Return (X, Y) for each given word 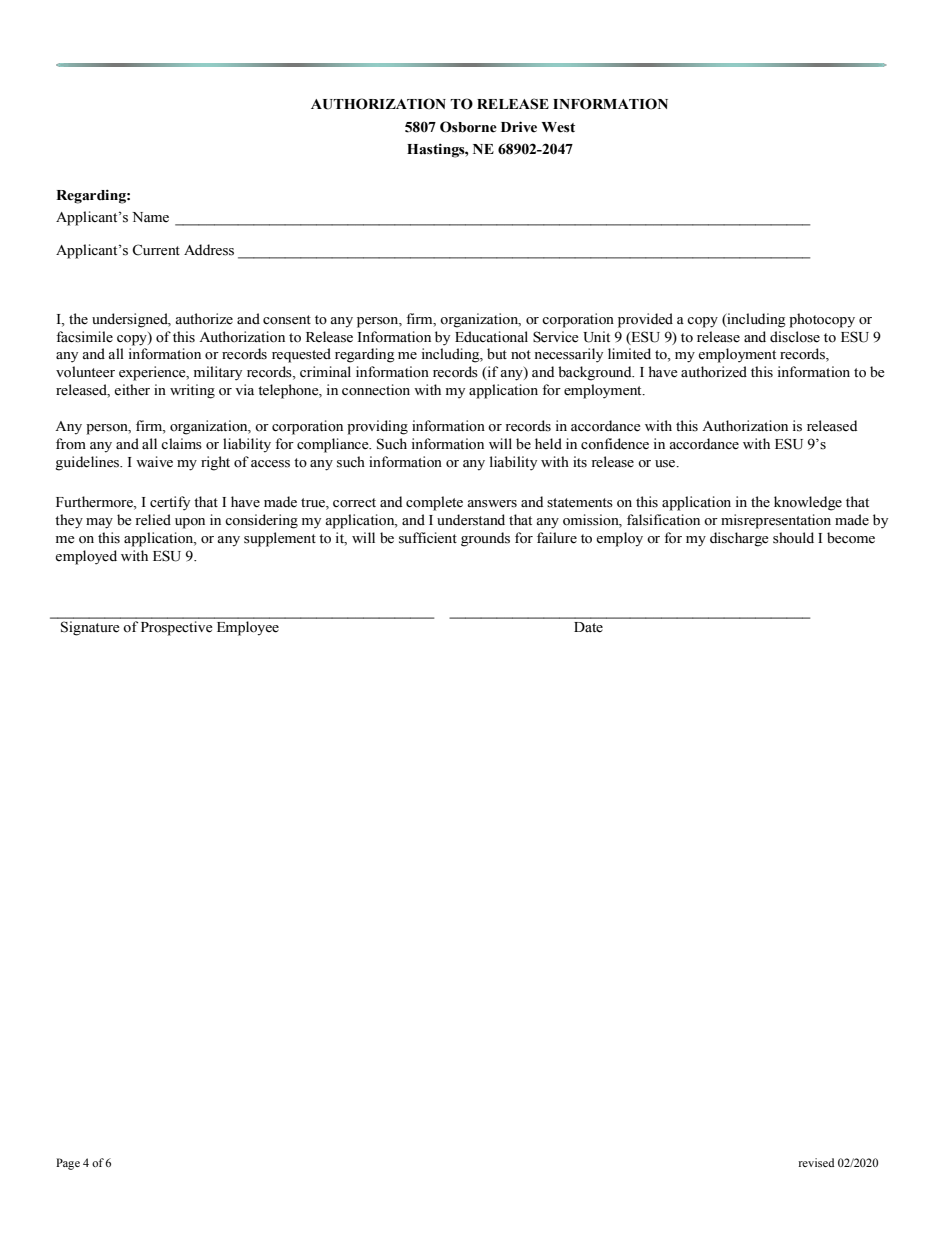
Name (150, 217)
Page (68, 1164)
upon (190, 523)
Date (588, 627)
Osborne (468, 127)
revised (816, 1162)
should (793, 538)
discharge (739, 539)
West (558, 127)
